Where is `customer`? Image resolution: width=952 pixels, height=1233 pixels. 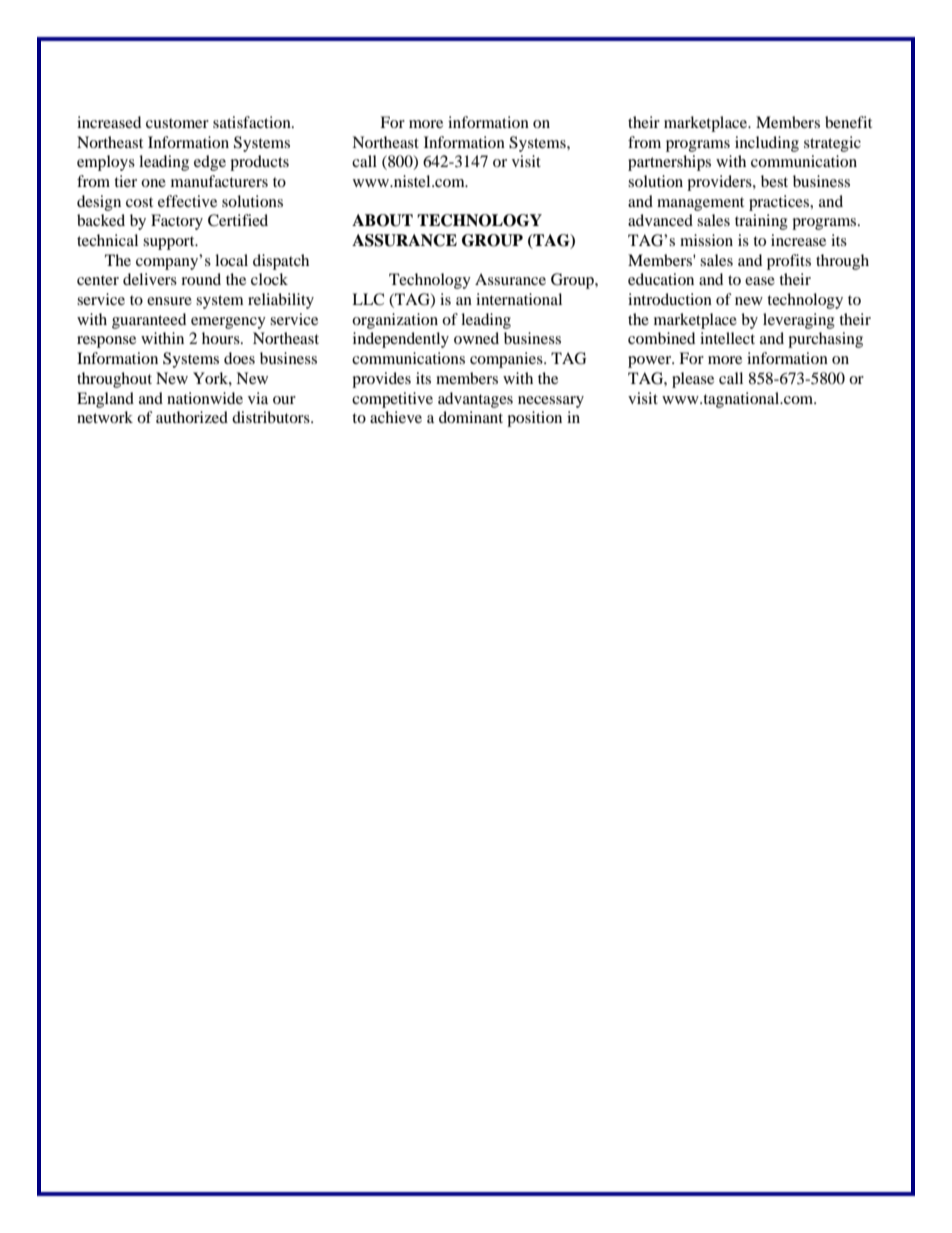
customer is located at coordinates (177, 123).
